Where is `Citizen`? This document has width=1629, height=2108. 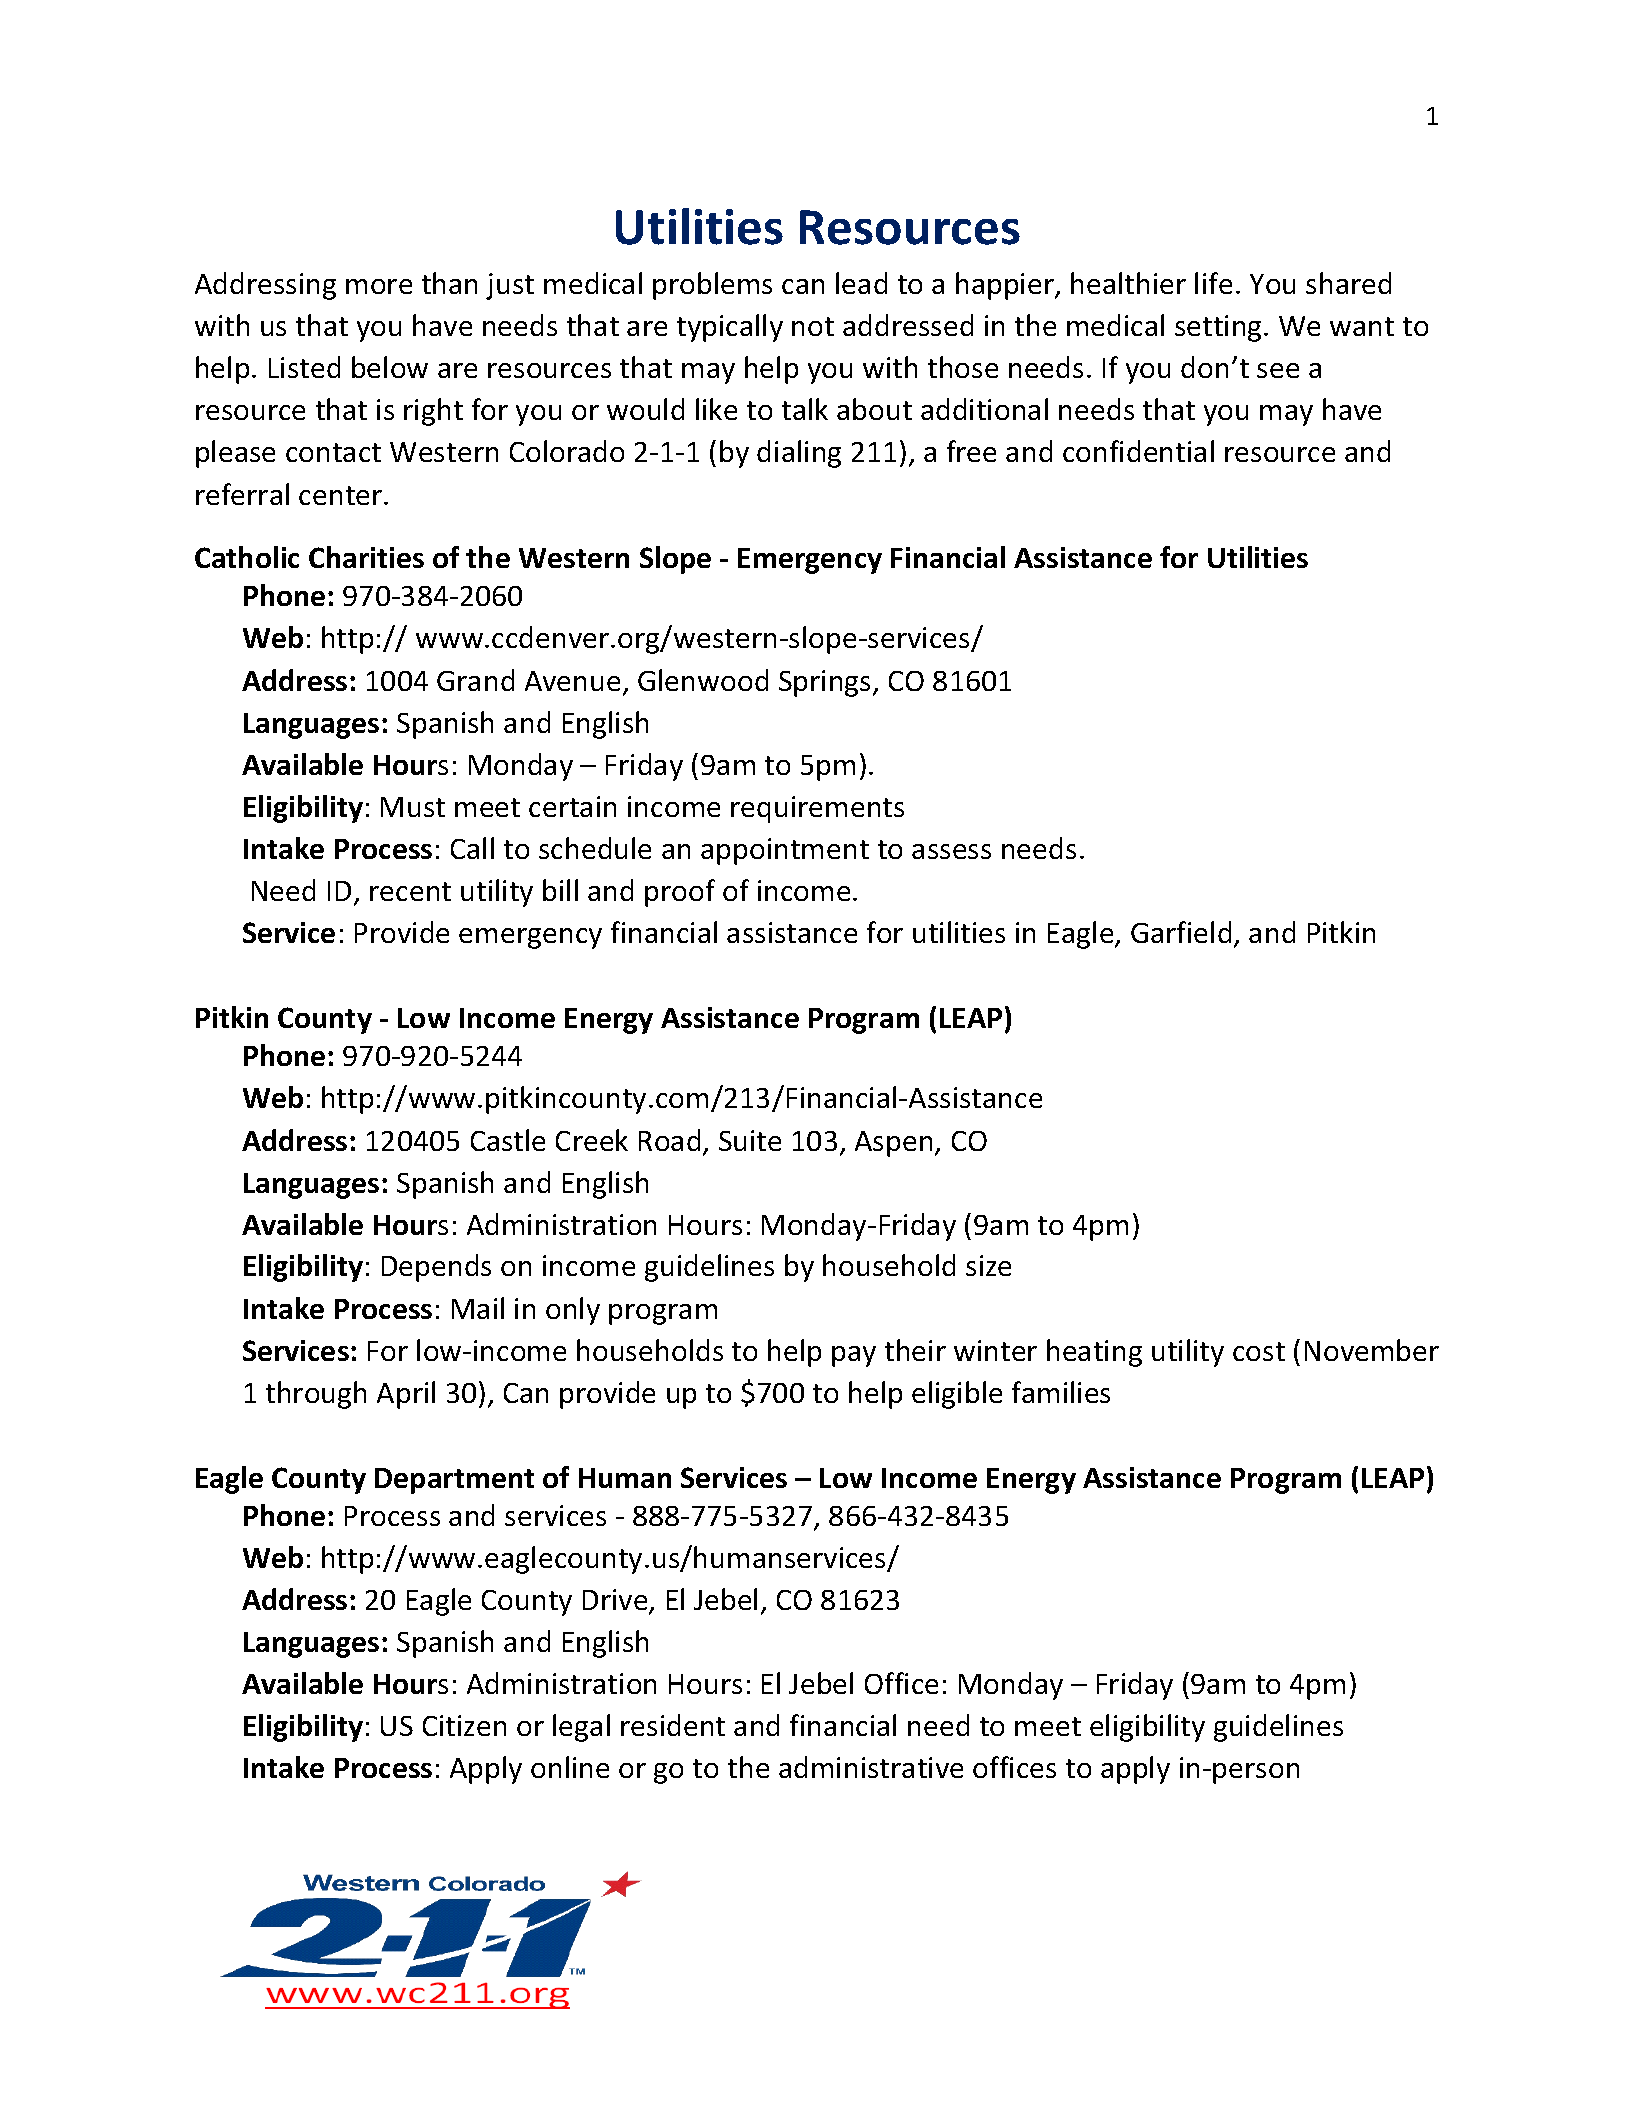 Citizen is located at coordinates (464, 1725).
